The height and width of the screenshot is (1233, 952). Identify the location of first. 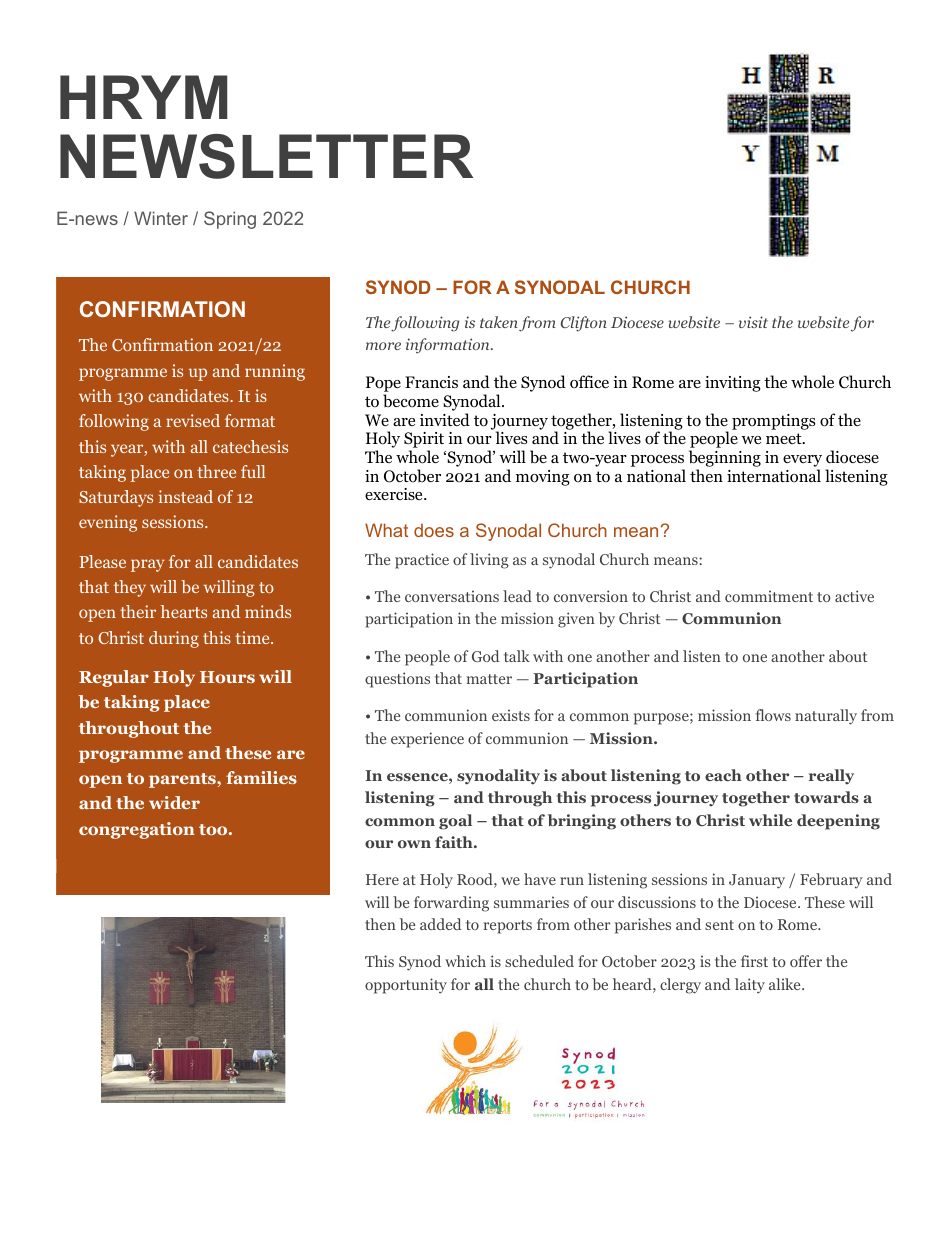
(754, 961).
